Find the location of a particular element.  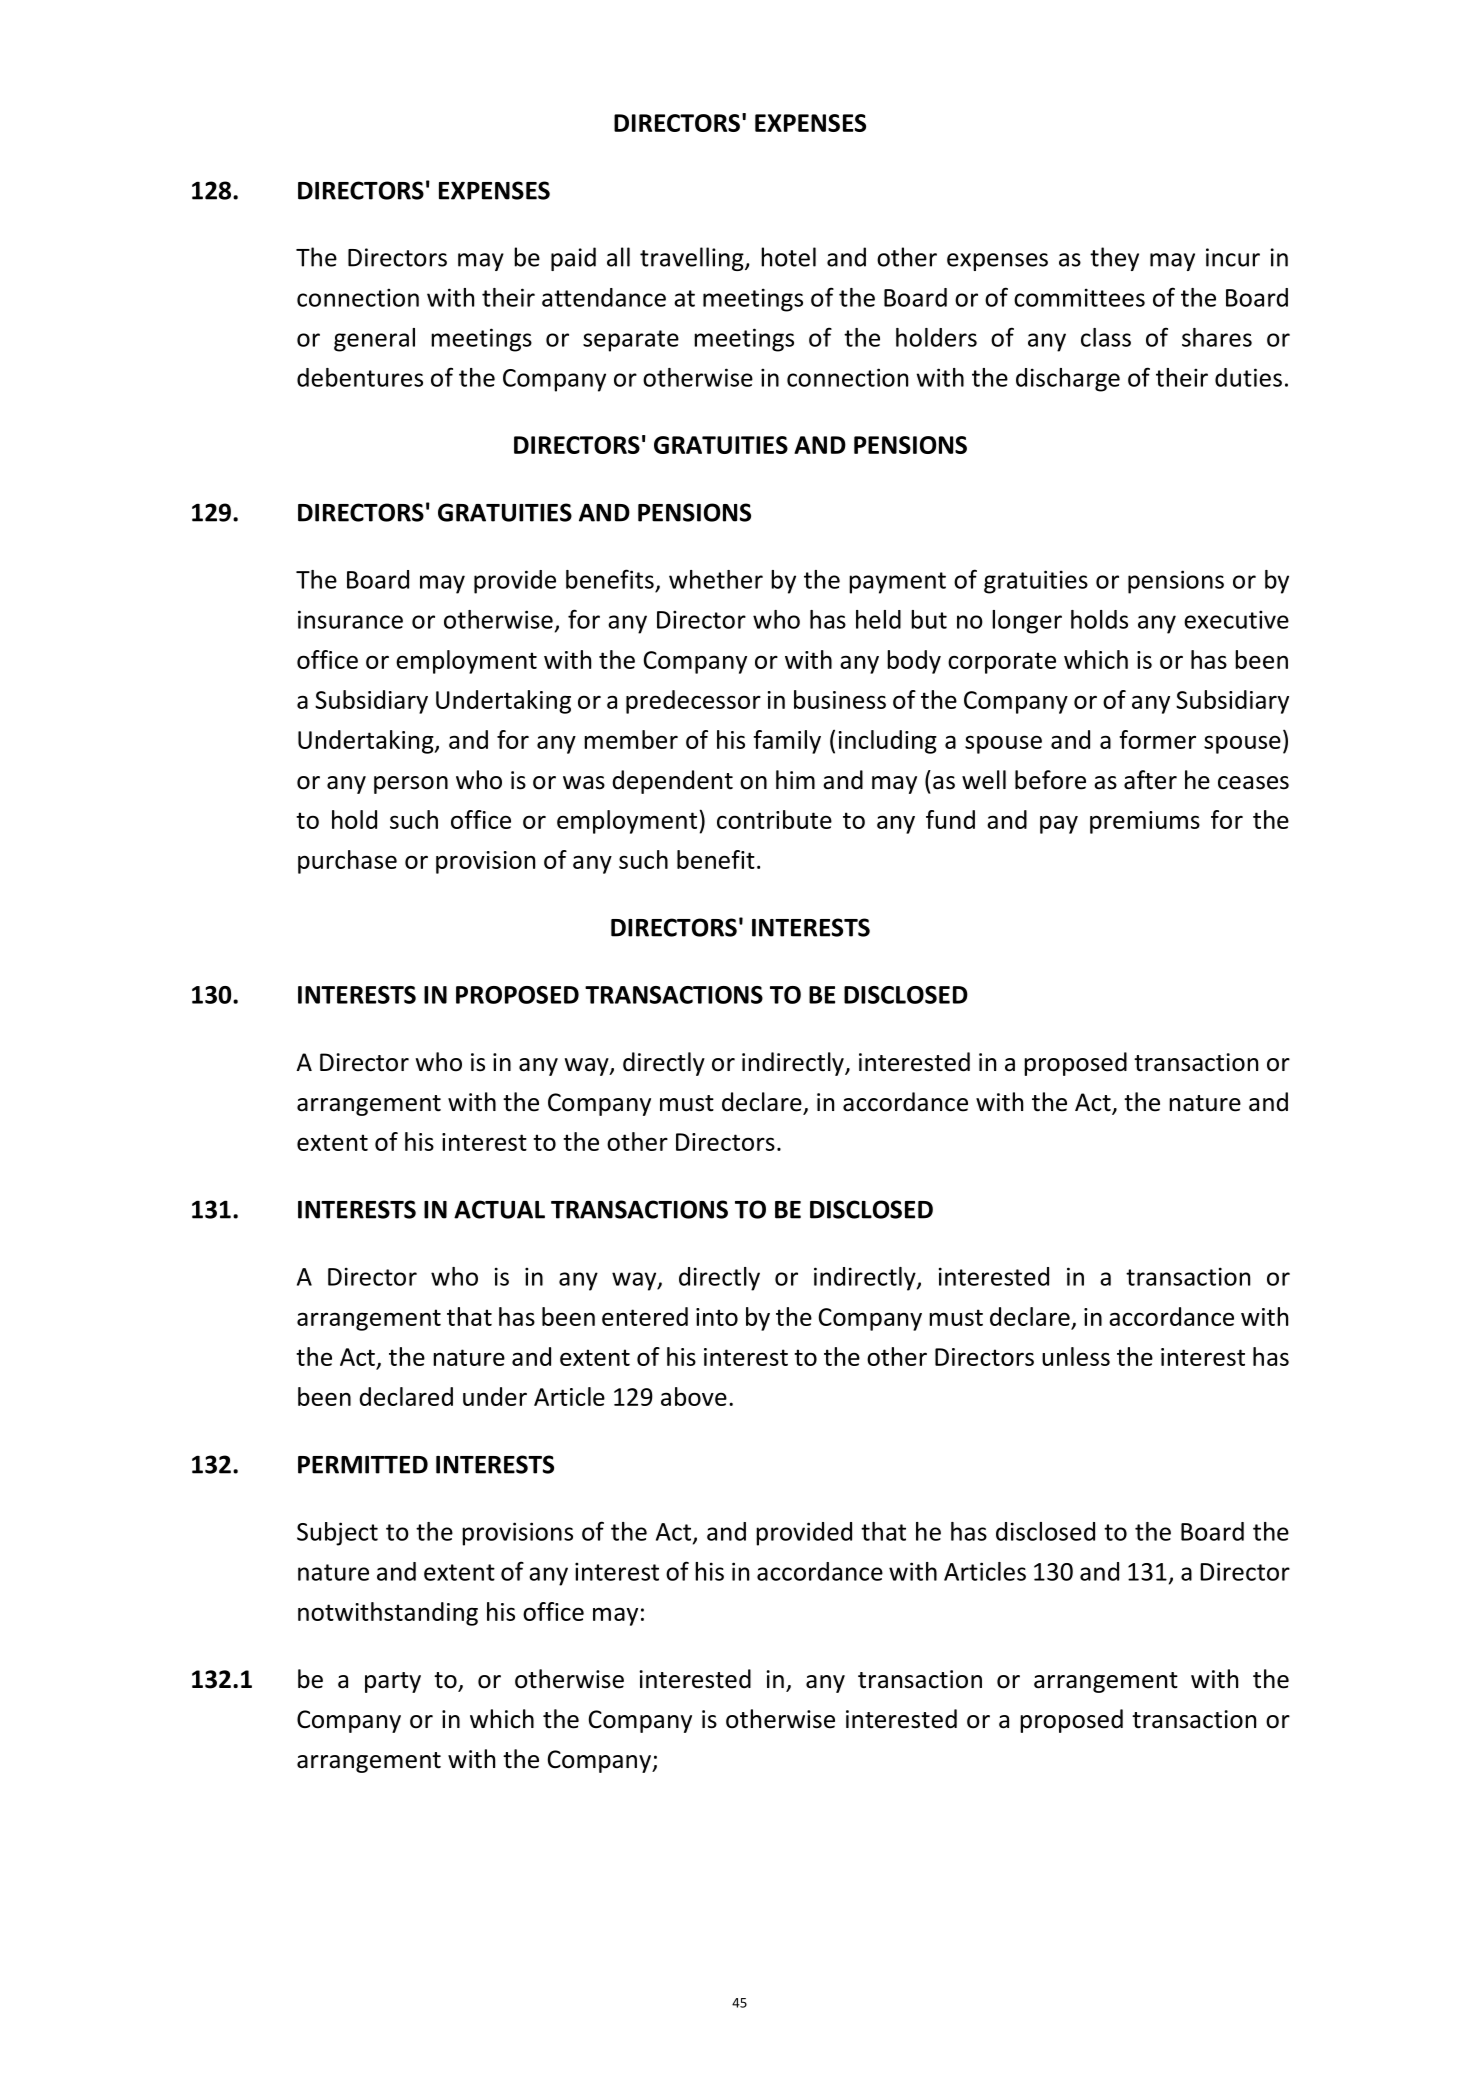

premiums is located at coordinates (1145, 822).
